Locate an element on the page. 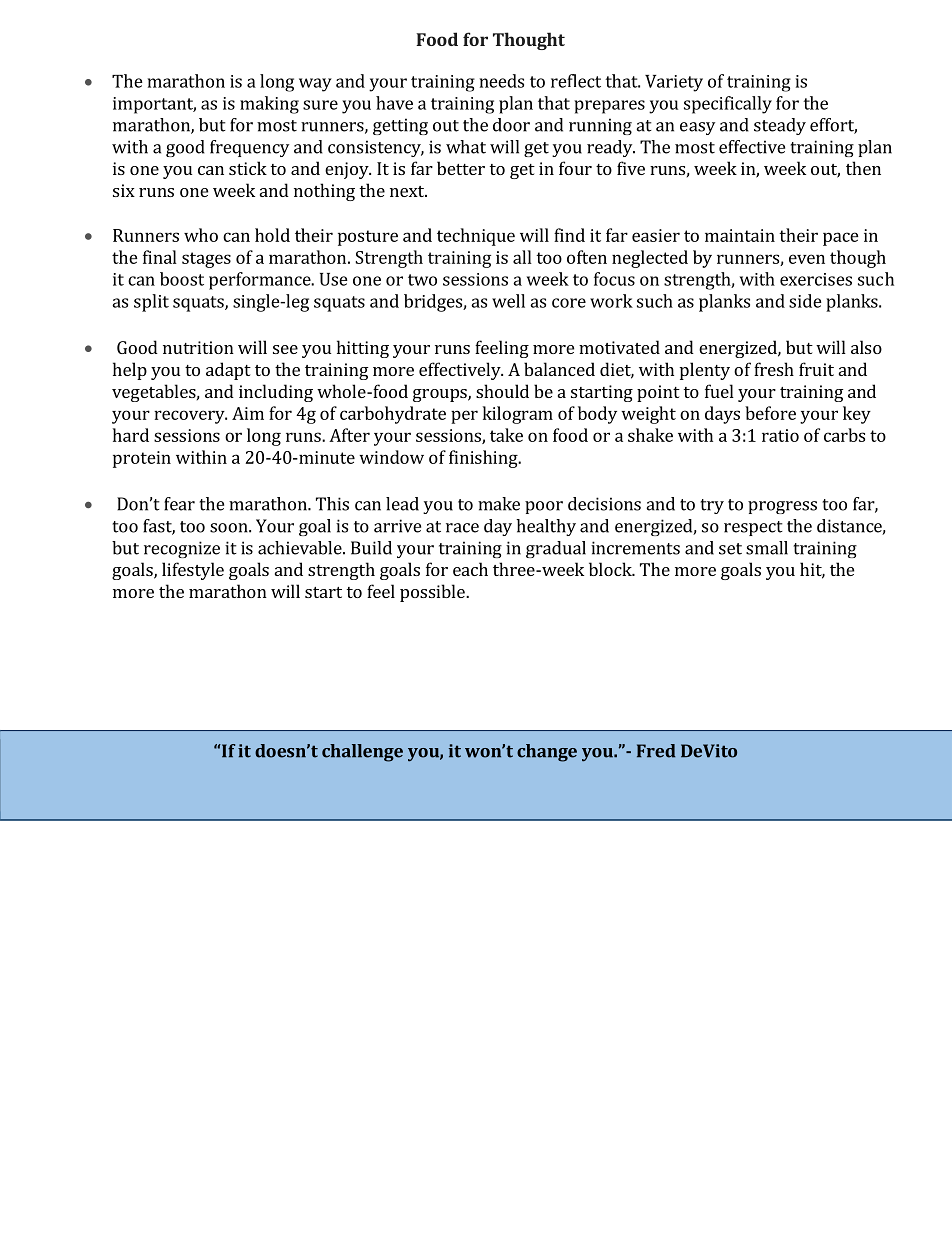 The image size is (952, 1233). Aim is located at coordinates (248, 413).
